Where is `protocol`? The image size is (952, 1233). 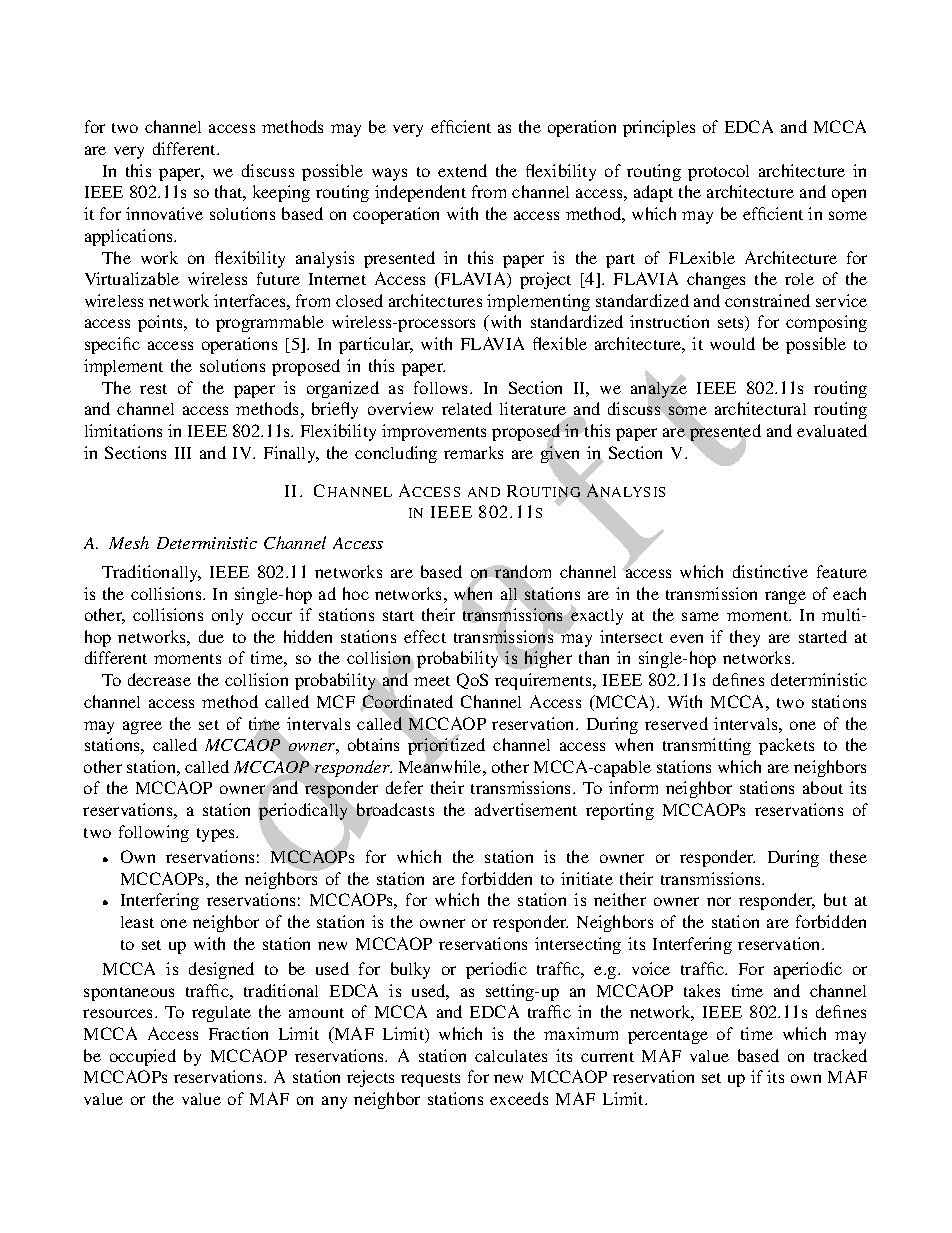 protocol is located at coordinates (718, 173).
